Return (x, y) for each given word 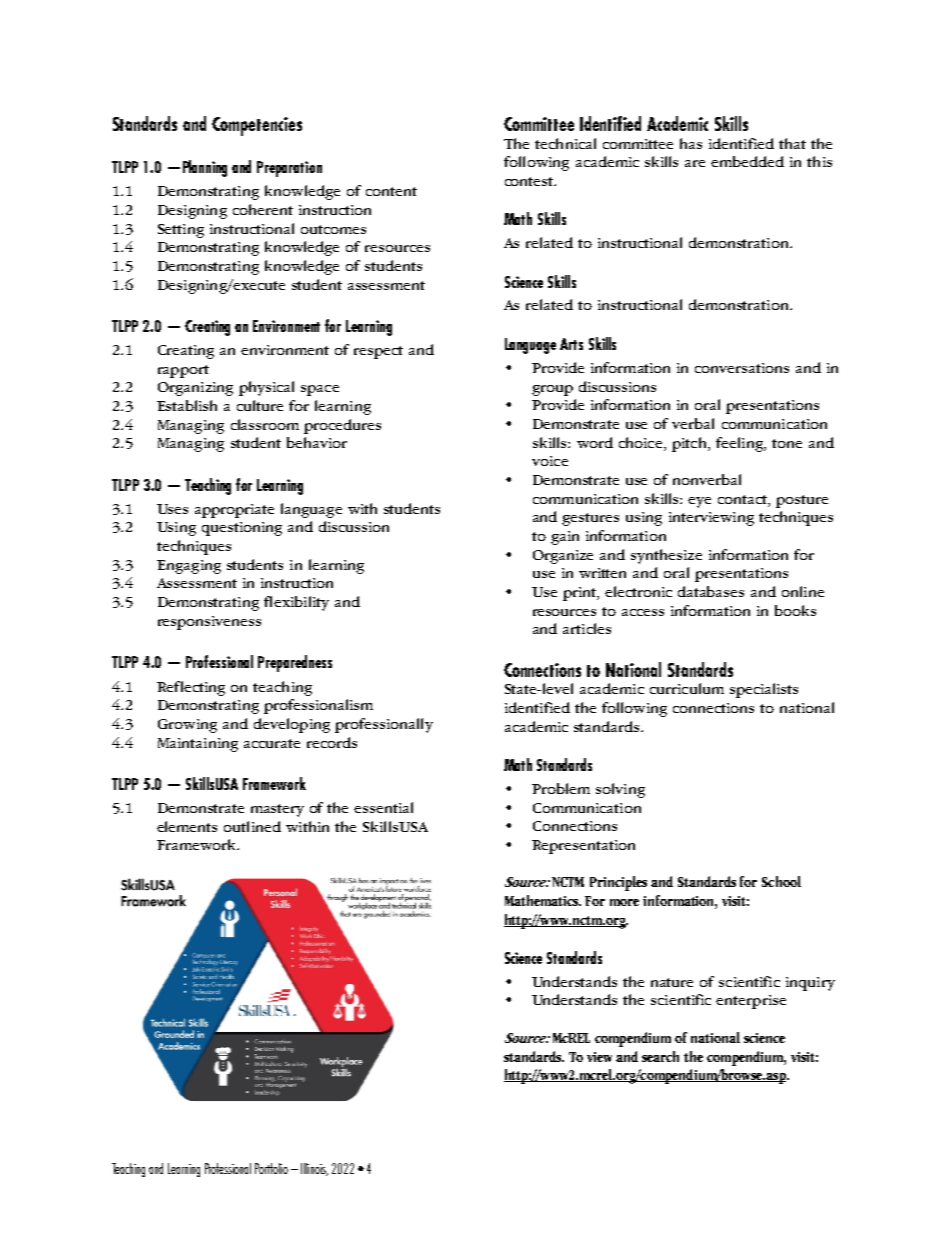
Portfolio (271, 1168)
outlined (252, 826)
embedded (747, 161)
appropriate (234, 511)
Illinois (314, 1169)
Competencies (257, 126)
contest (530, 181)
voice (550, 461)
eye (699, 502)
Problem (561, 788)
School (781, 881)
